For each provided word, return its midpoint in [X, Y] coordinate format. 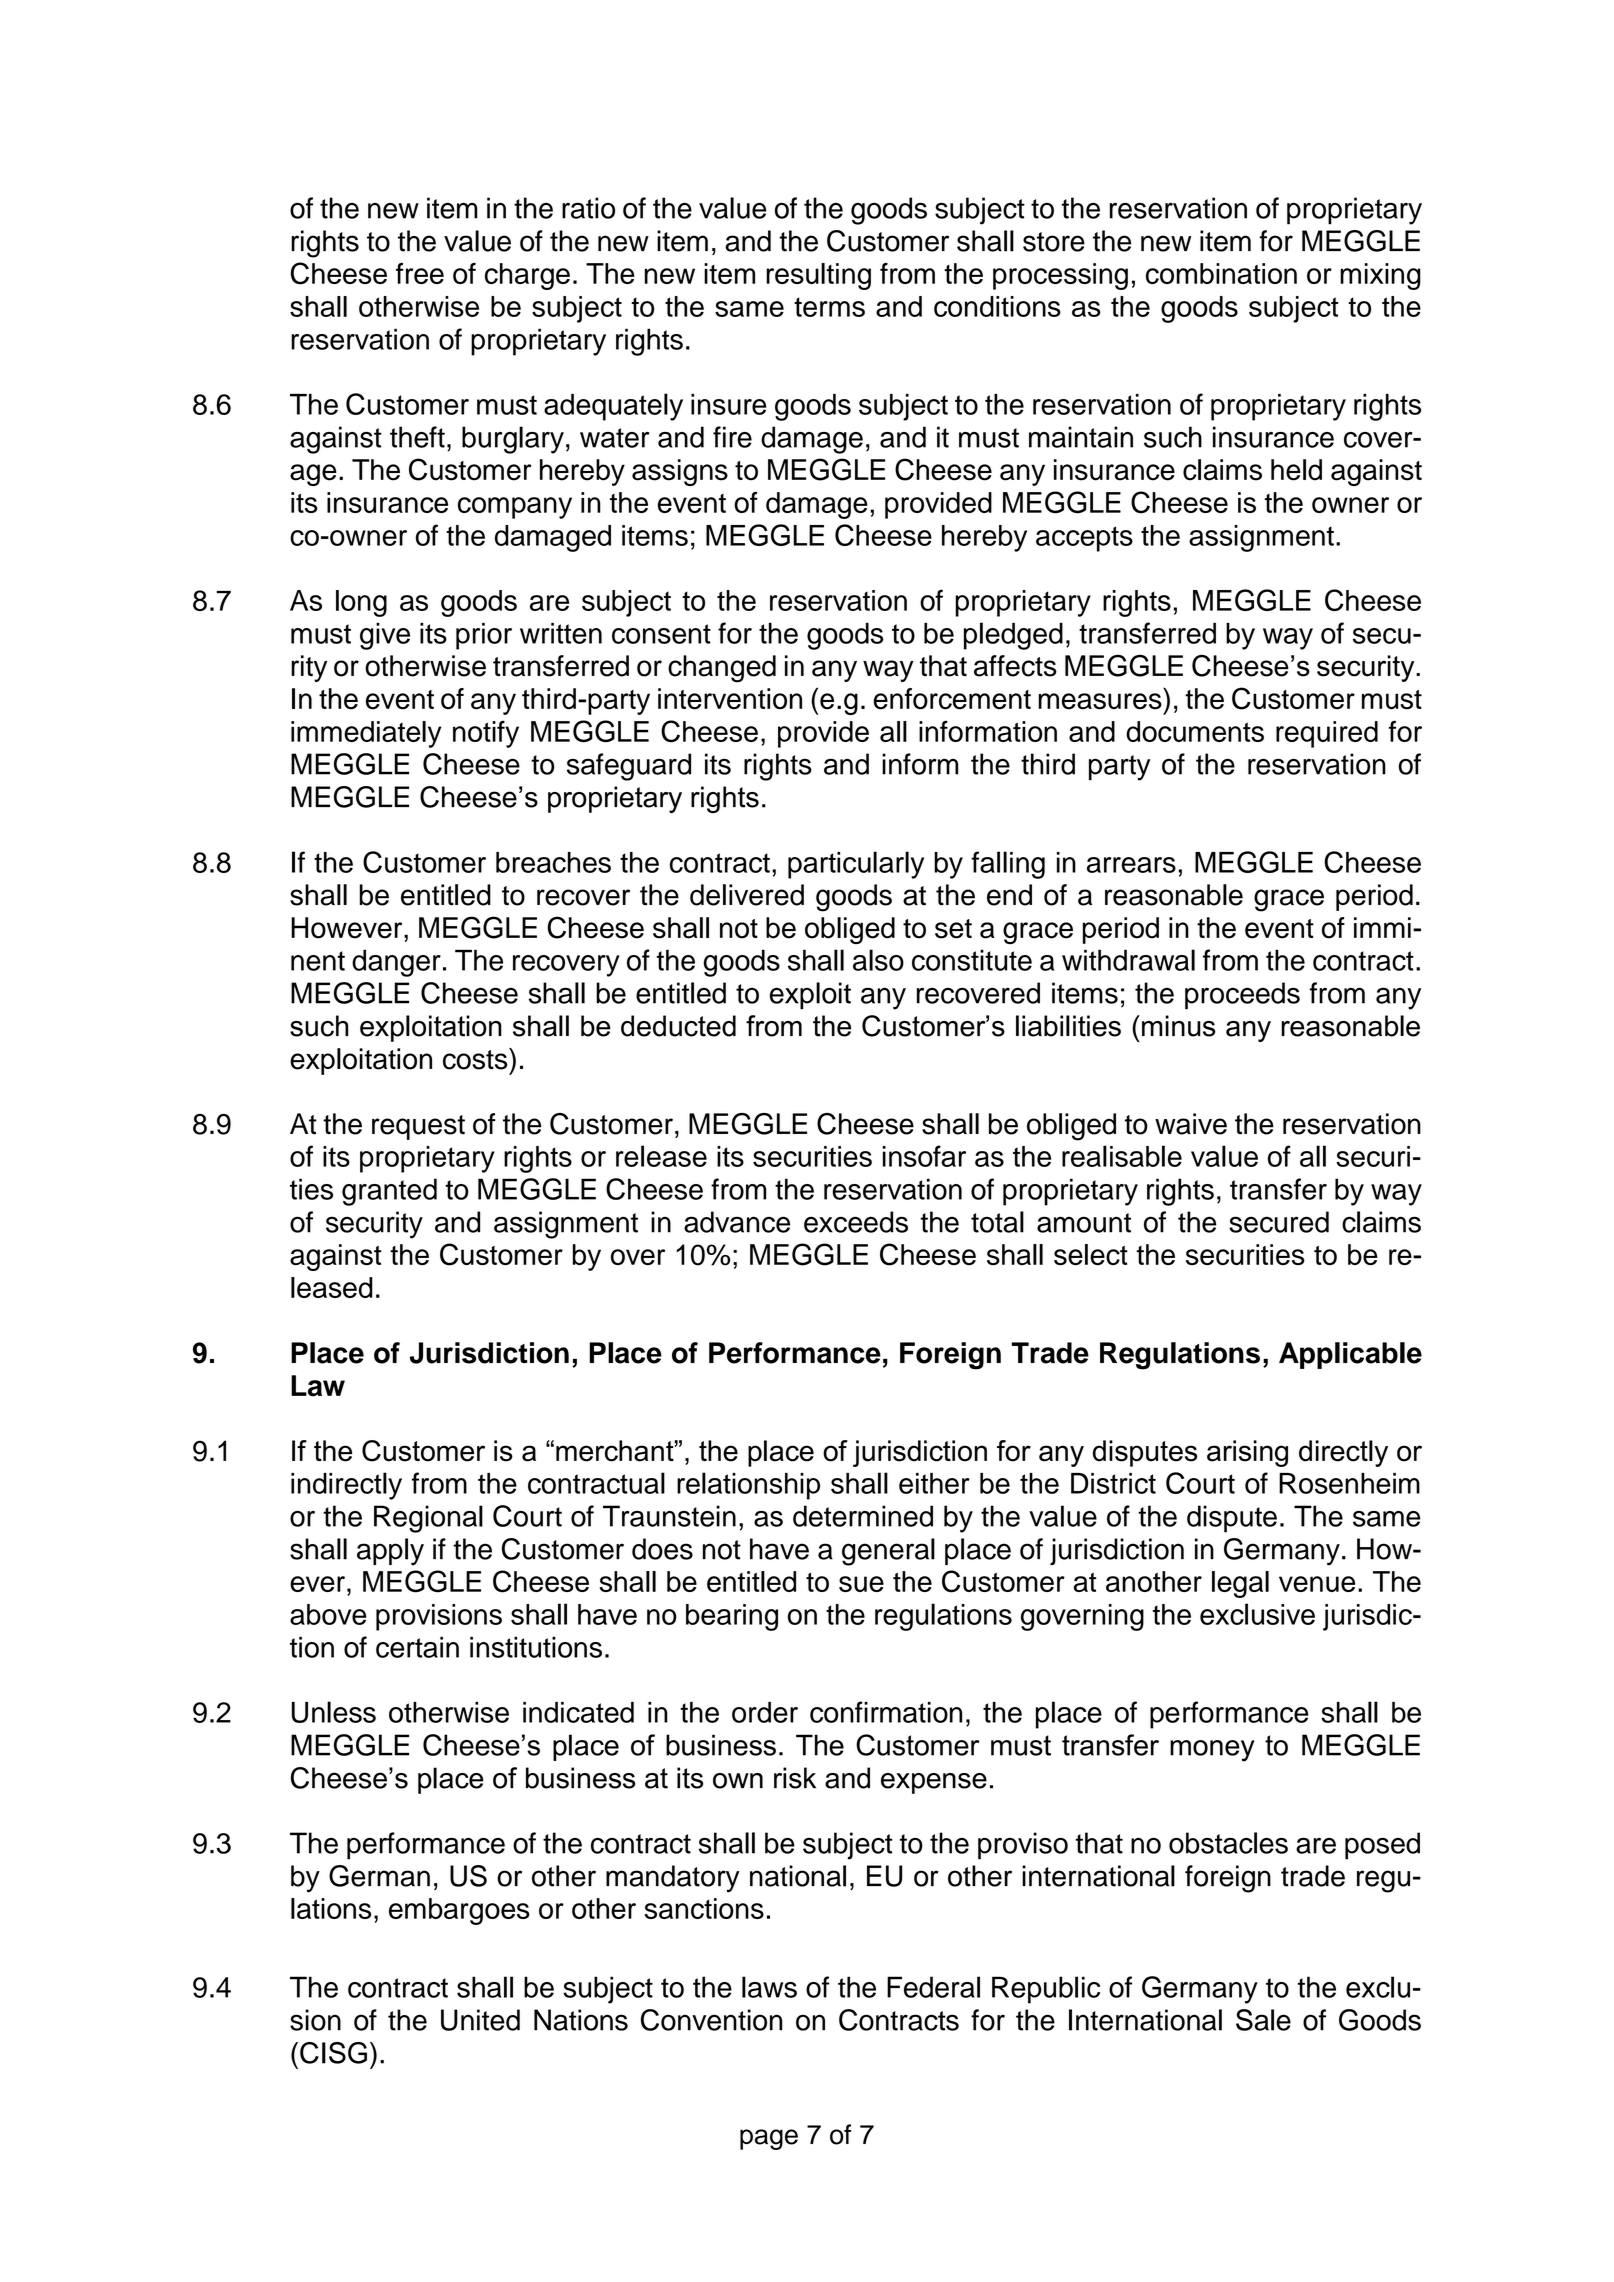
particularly [856, 865]
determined [863, 1516]
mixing [1380, 276]
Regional [428, 1519]
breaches [553, 862]
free [420, 273]
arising [1247, 1453]
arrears [1131, 865]
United [480, 2020]
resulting [818, 276]
